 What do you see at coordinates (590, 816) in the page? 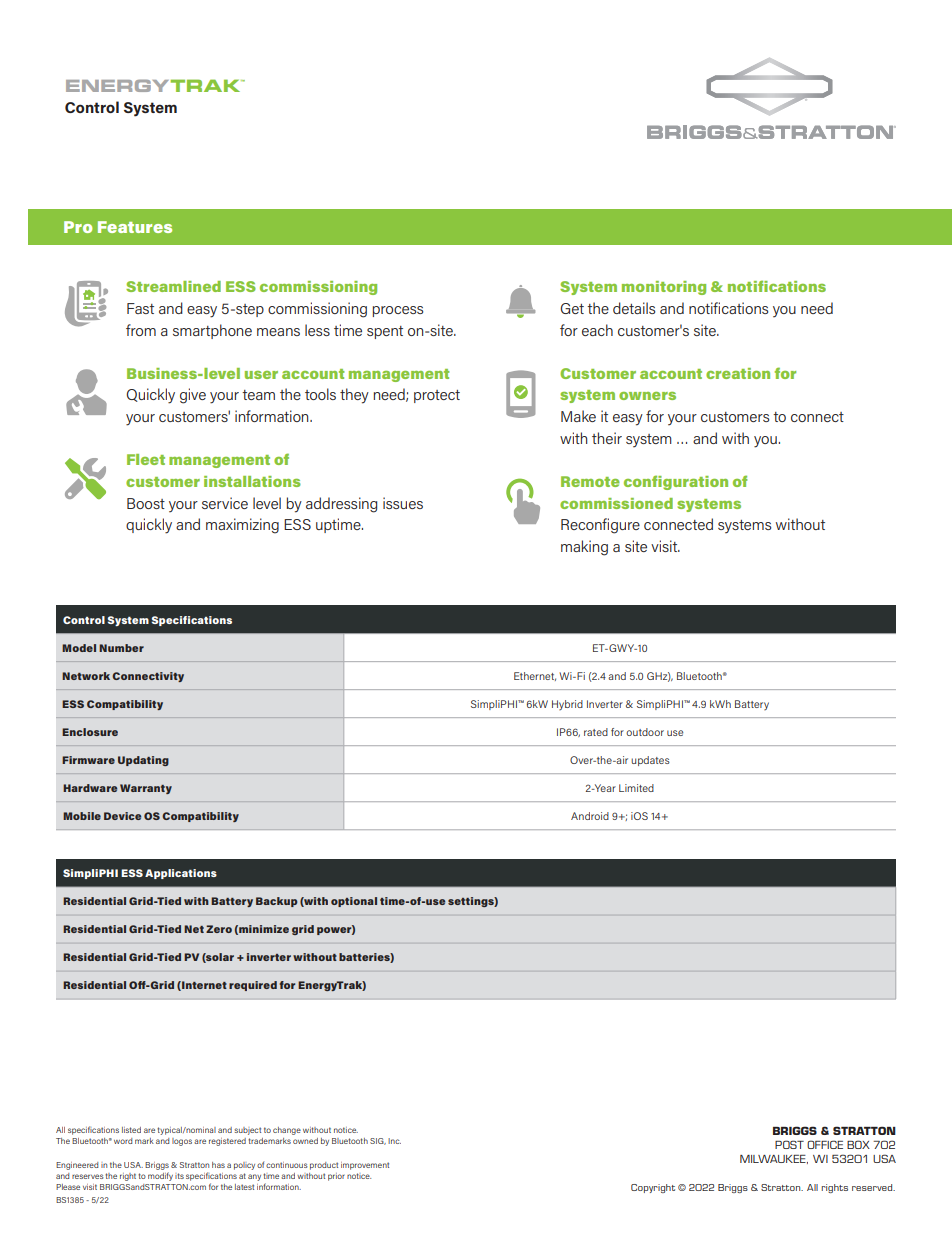
I see `Android` at bounding box center [590, 816].
